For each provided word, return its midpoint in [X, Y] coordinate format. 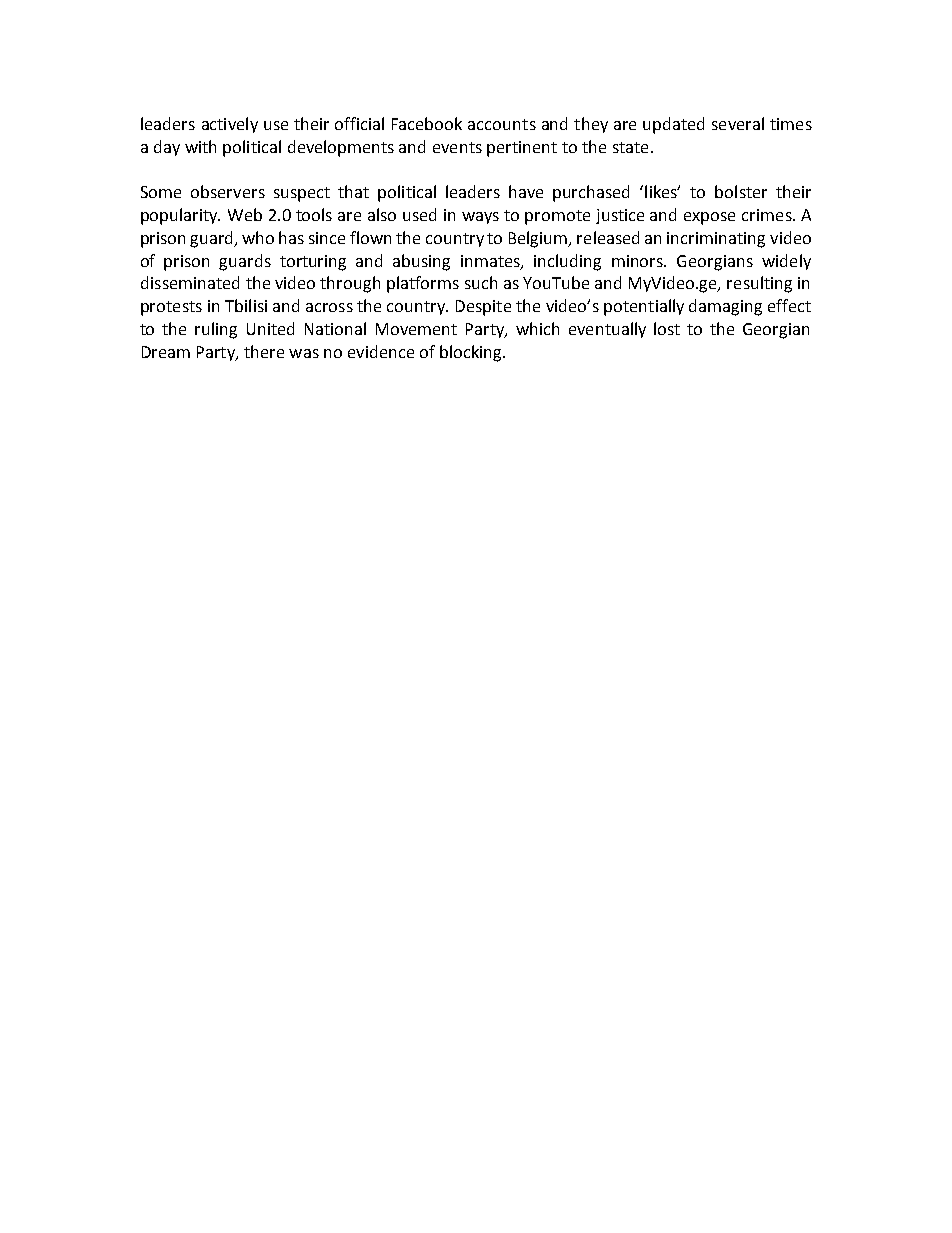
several [738, 123]
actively [230, 125]
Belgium [539, 239]
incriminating [716, 240]
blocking [472, 353]
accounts [502, 124]
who [258, 237]
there [264, 351]
